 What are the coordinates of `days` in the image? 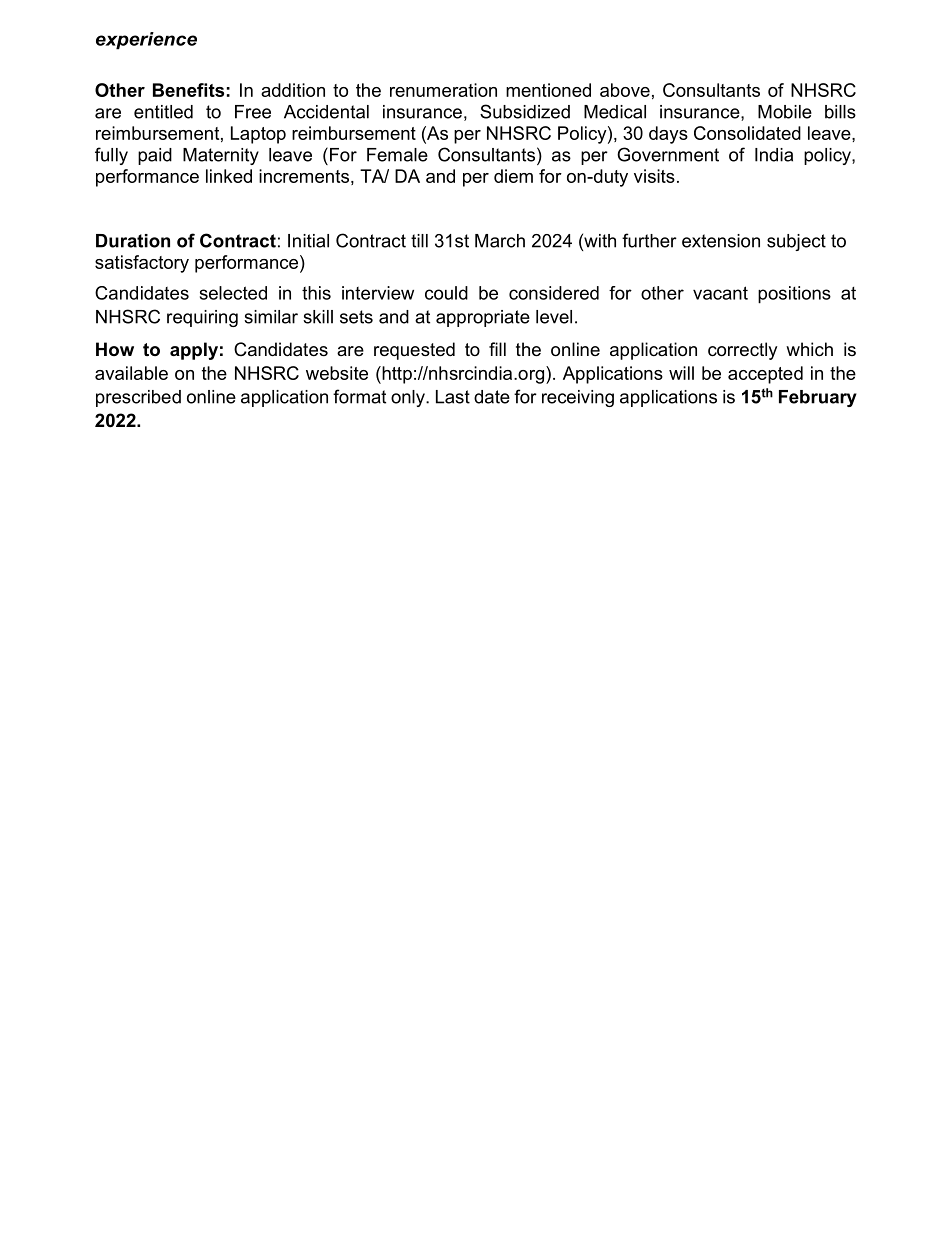 It's located at (668, 135).
